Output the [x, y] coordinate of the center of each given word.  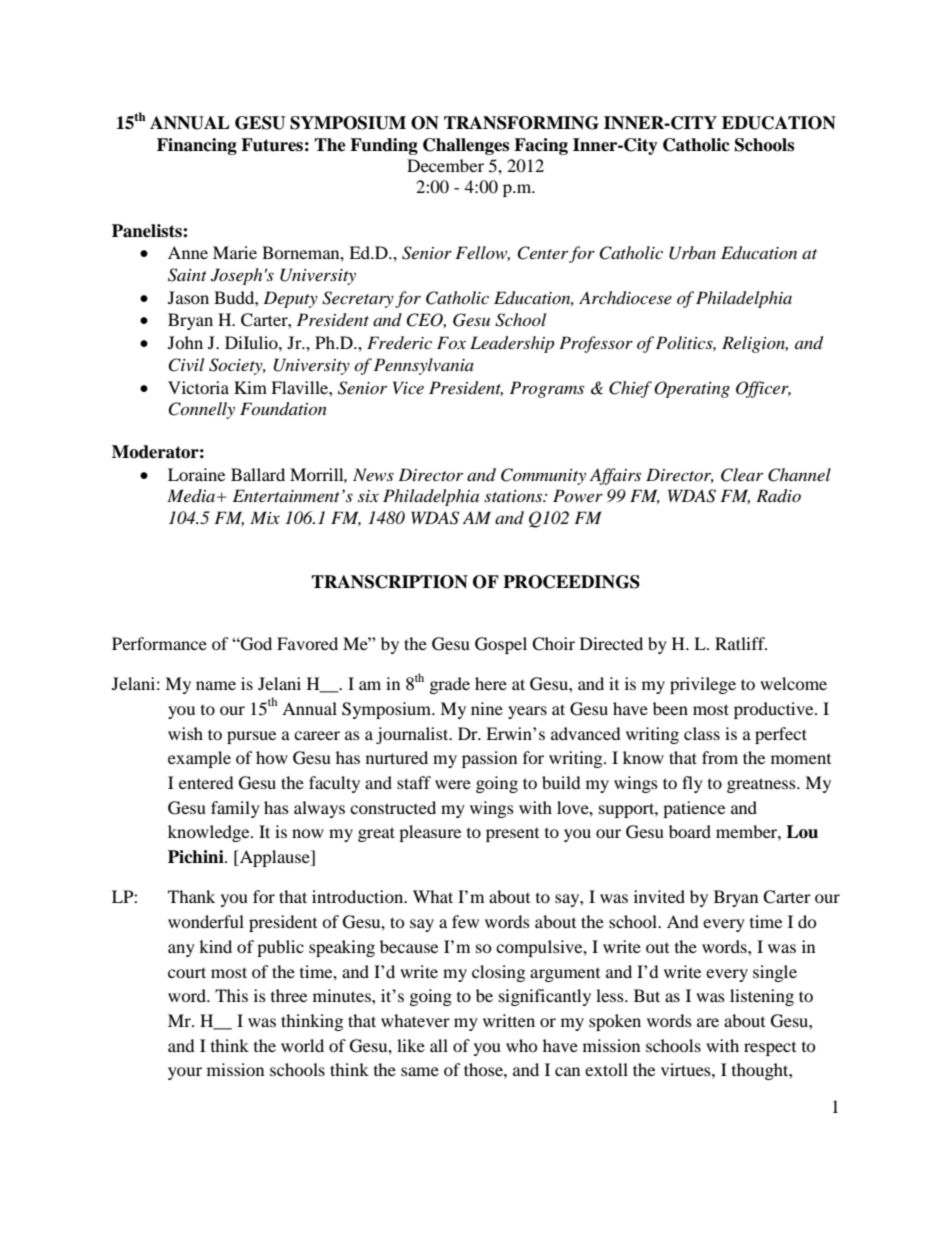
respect [770, 1049]
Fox [451, 342]
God [255, 644]
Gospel [501, 645]
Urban [692, 253]
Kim [250, 387]
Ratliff [741, 643]
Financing [197, 146]
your [185, 1073]
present [512, 835]
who [522, 1045]
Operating [692, 389]
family [235, 809]
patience [694, 809]
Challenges [466, 146]
